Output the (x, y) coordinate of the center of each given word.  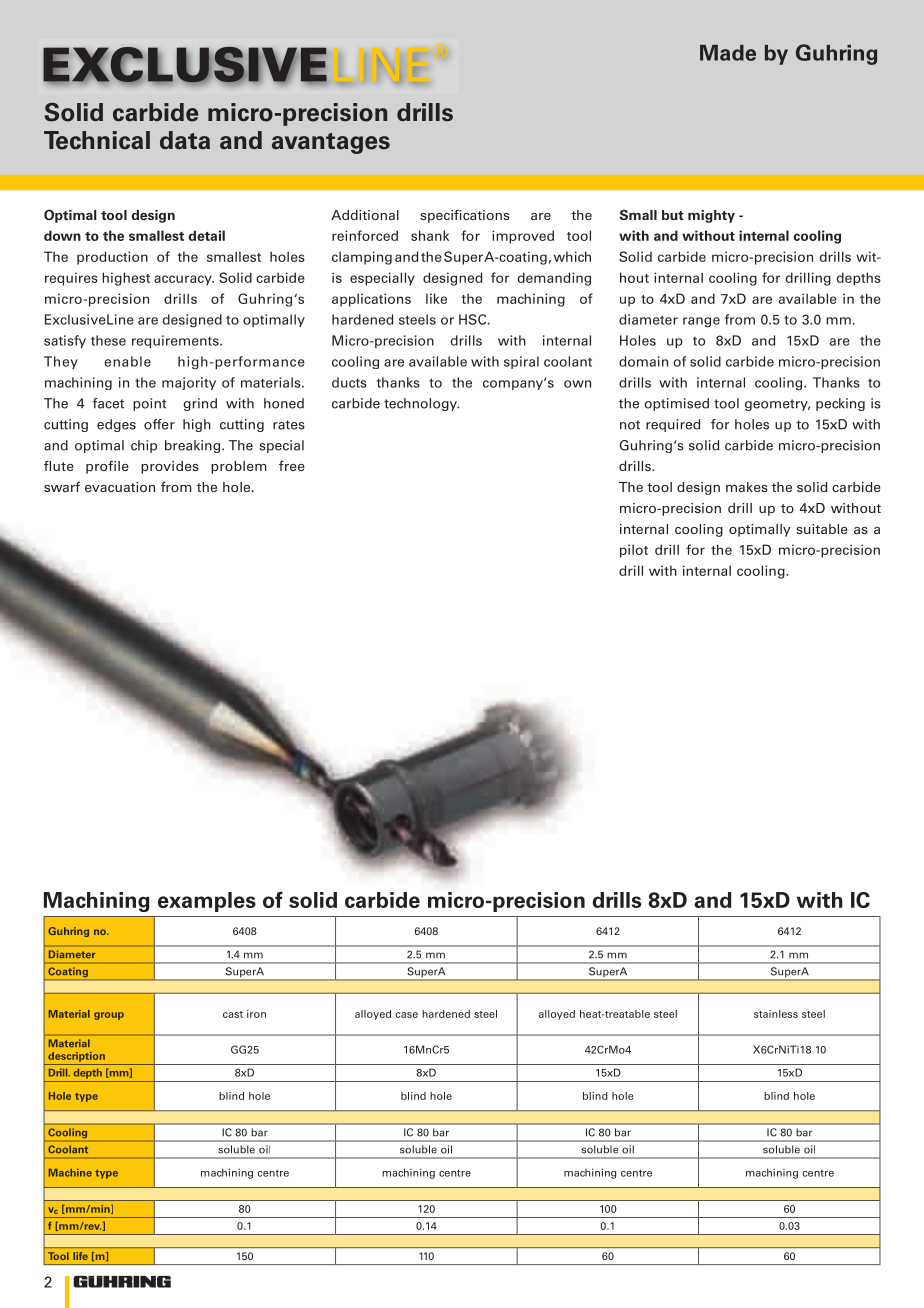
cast (233, 1014)
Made (728, 53)
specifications (465, 216)
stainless (776, 1014)
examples (207, 902)
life (80, 1256)
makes (747, 487)
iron (256, 1014)
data (185, 140)
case (407, 1015)
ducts (349, 382)
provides (170, 467)
